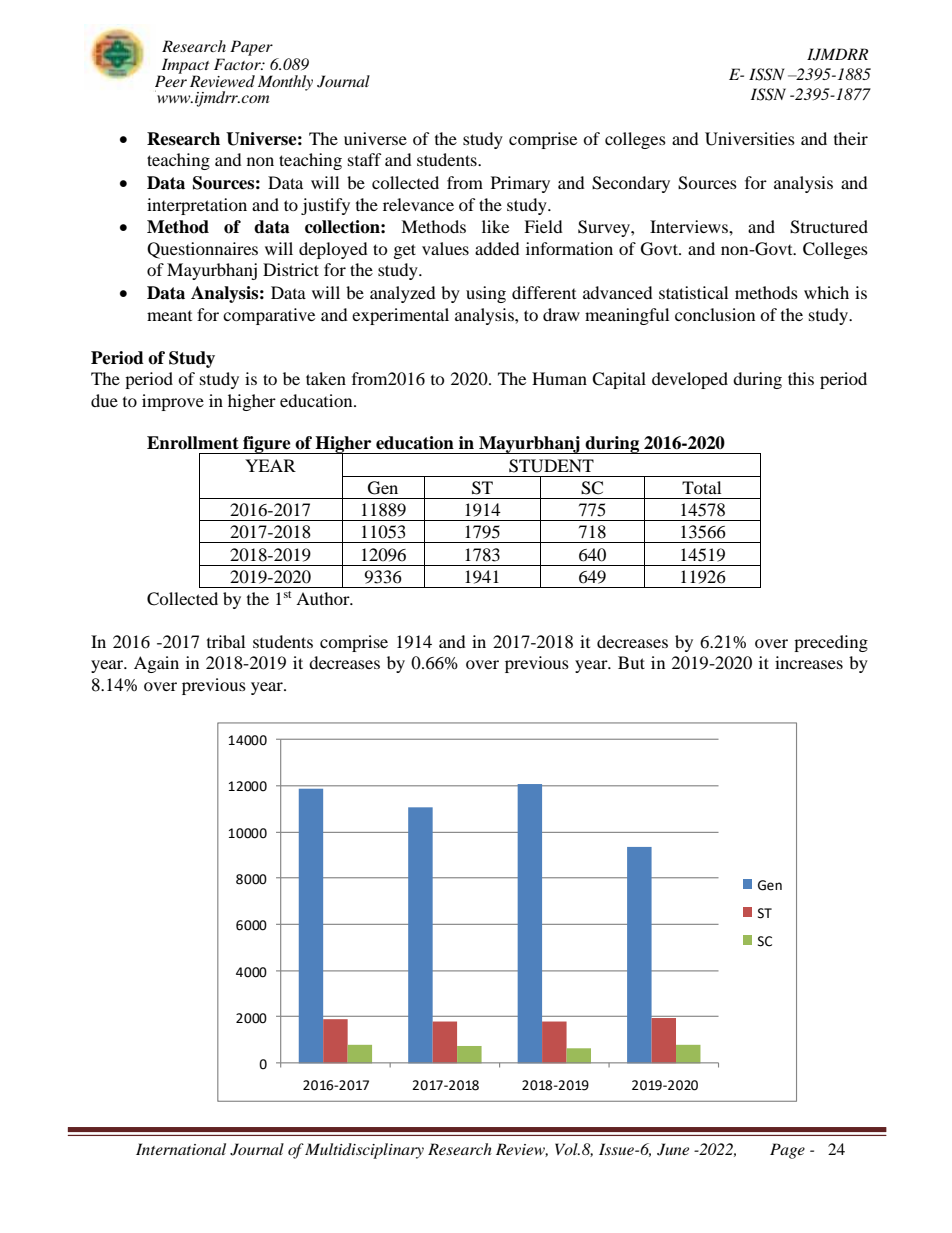 This document has width=952, height=1233. What do you see at coordinates (801, 378) in the document?
I see `this` at bounding box center [801, 378].
